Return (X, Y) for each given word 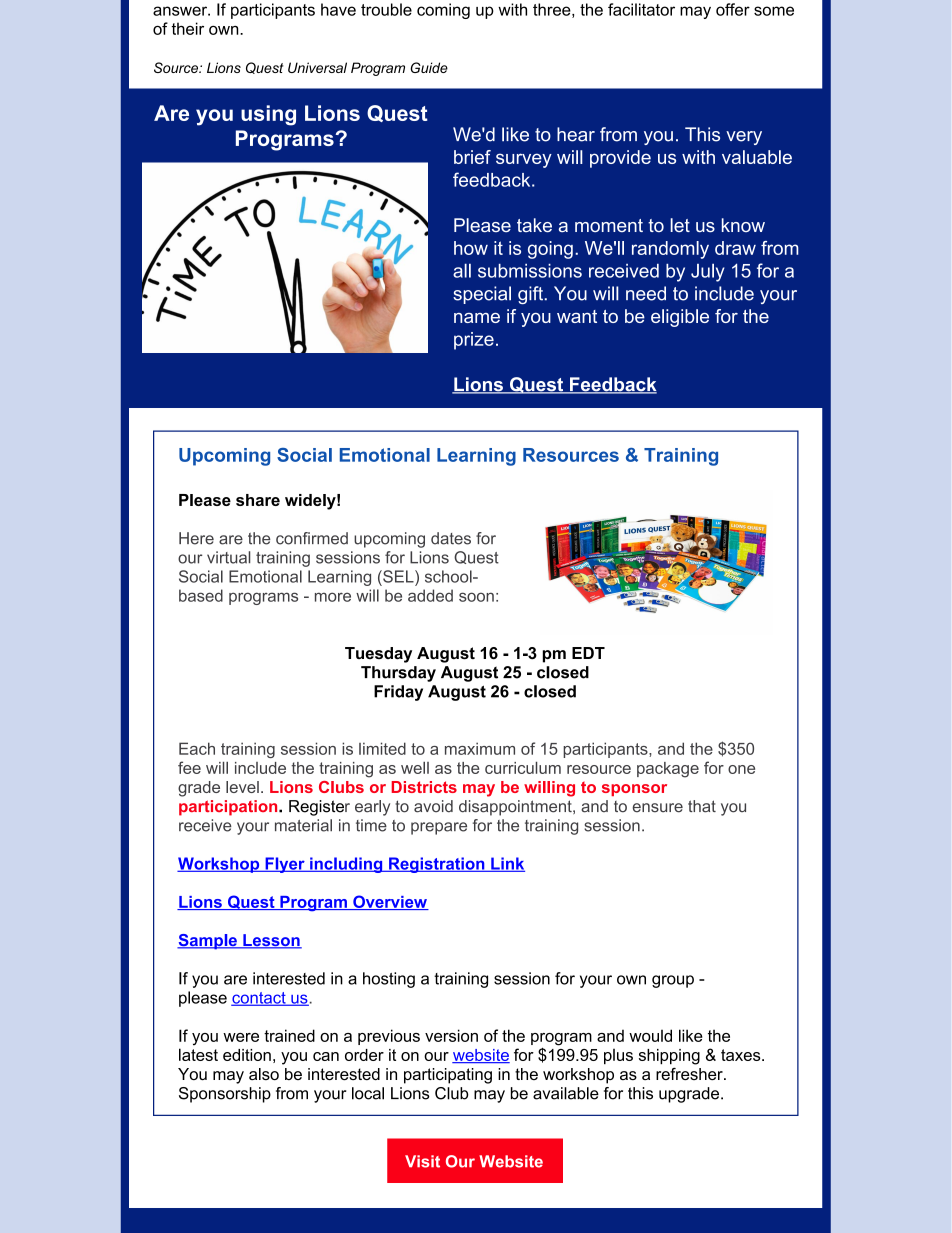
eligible (680, 318)
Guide (429, 67)
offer (733, 9)
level (242, 787)
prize (474, 341)
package (668, 770)
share (258, 500)
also (264, 1074)
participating (448, 1076)
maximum (480, 748)
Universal (317, 67)
